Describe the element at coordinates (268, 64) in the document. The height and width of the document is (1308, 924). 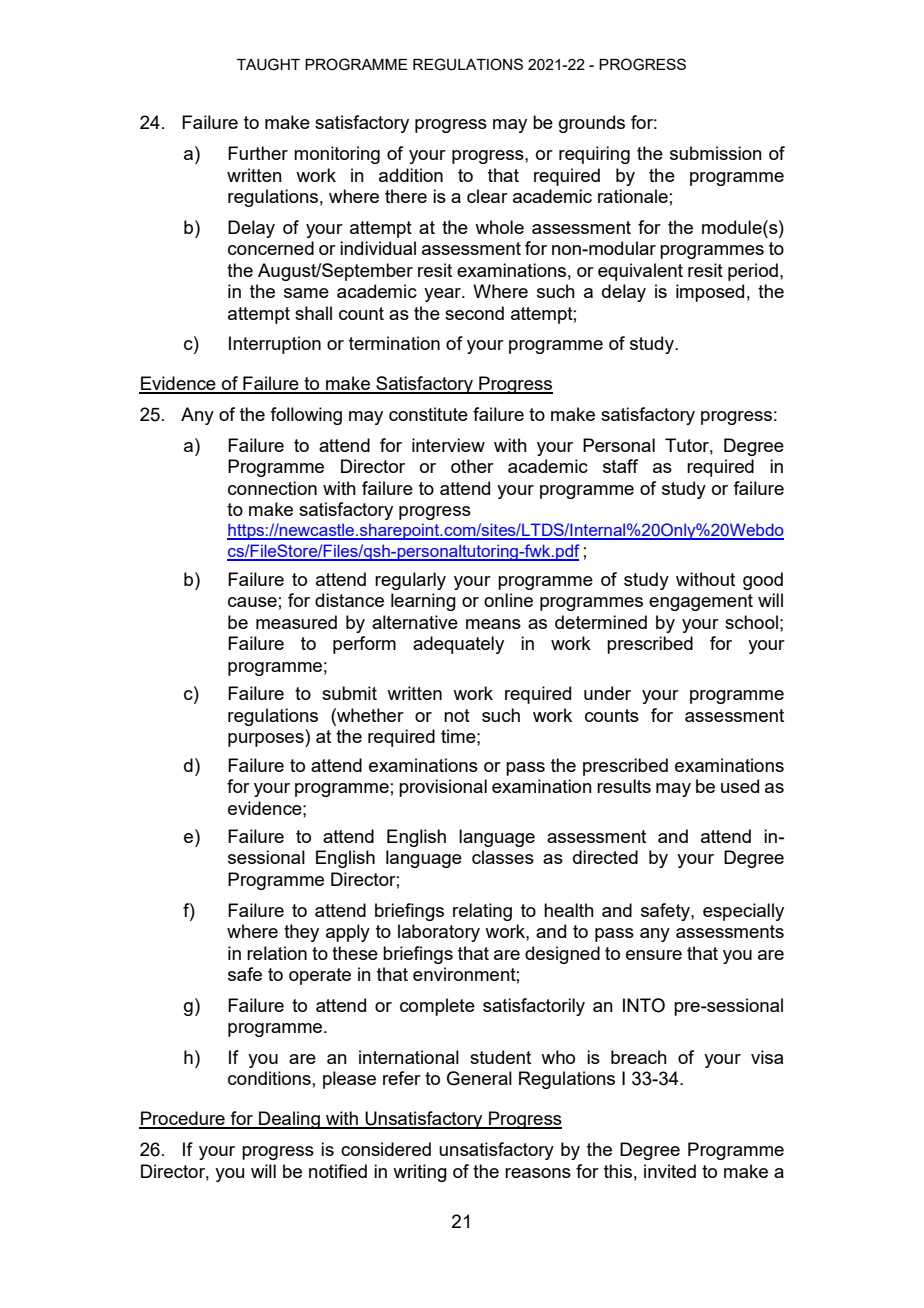
I see `TAUGHT` at that location.
